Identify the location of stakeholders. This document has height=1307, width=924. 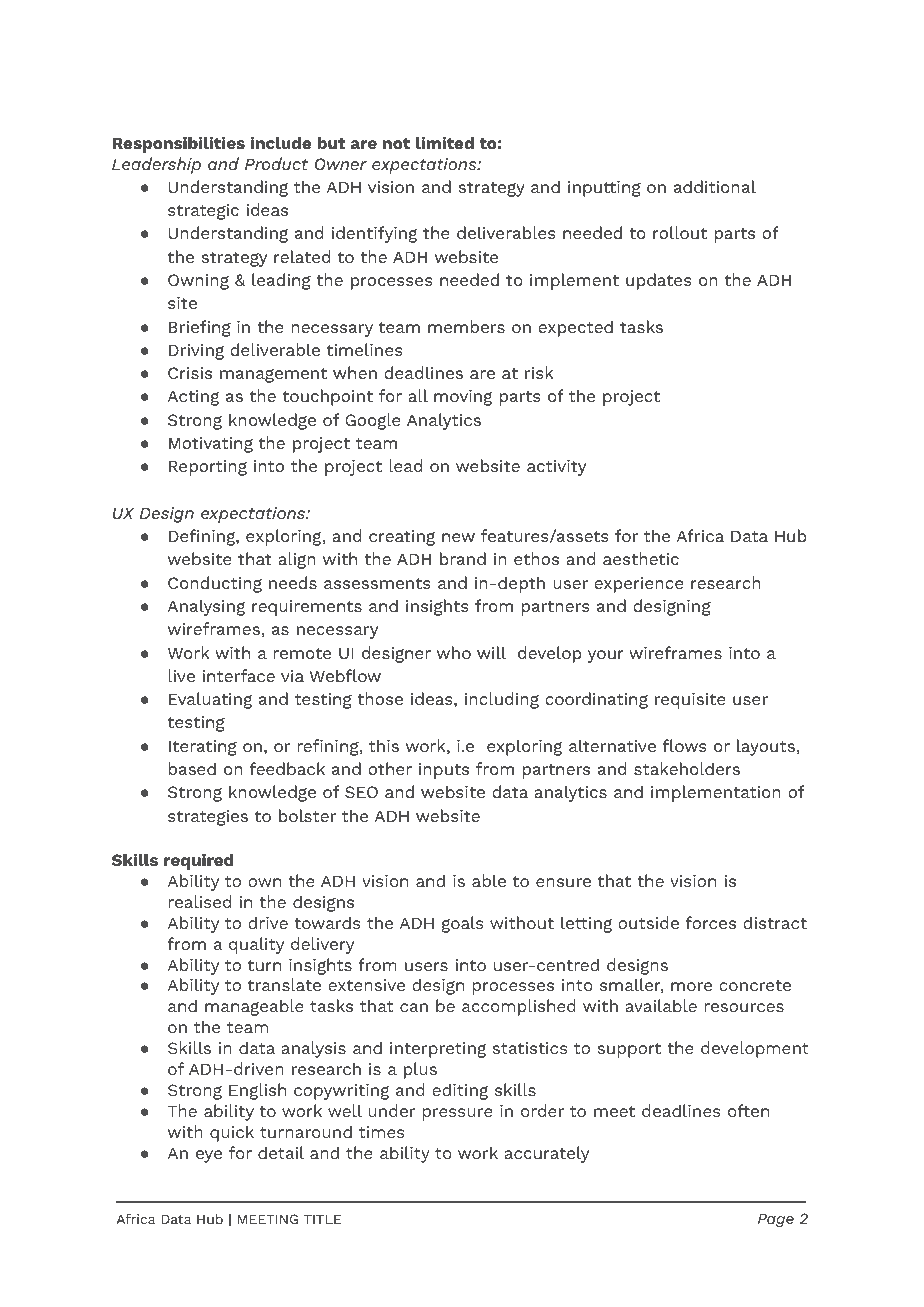
(687, 768).
